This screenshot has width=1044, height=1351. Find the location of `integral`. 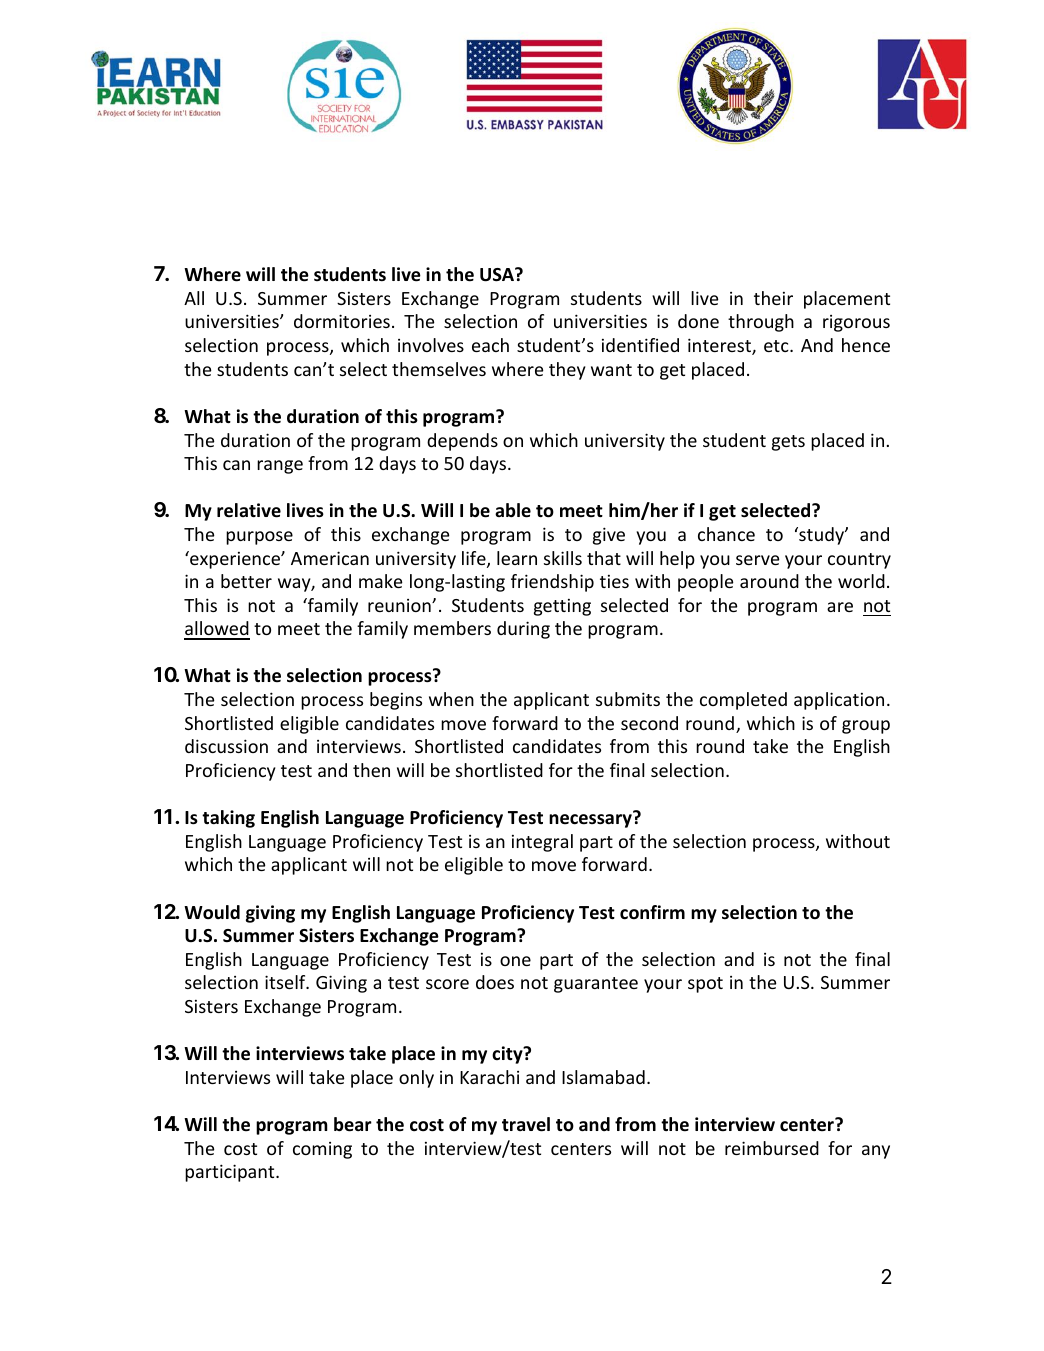

integral is located at coordinates (542, 843).
